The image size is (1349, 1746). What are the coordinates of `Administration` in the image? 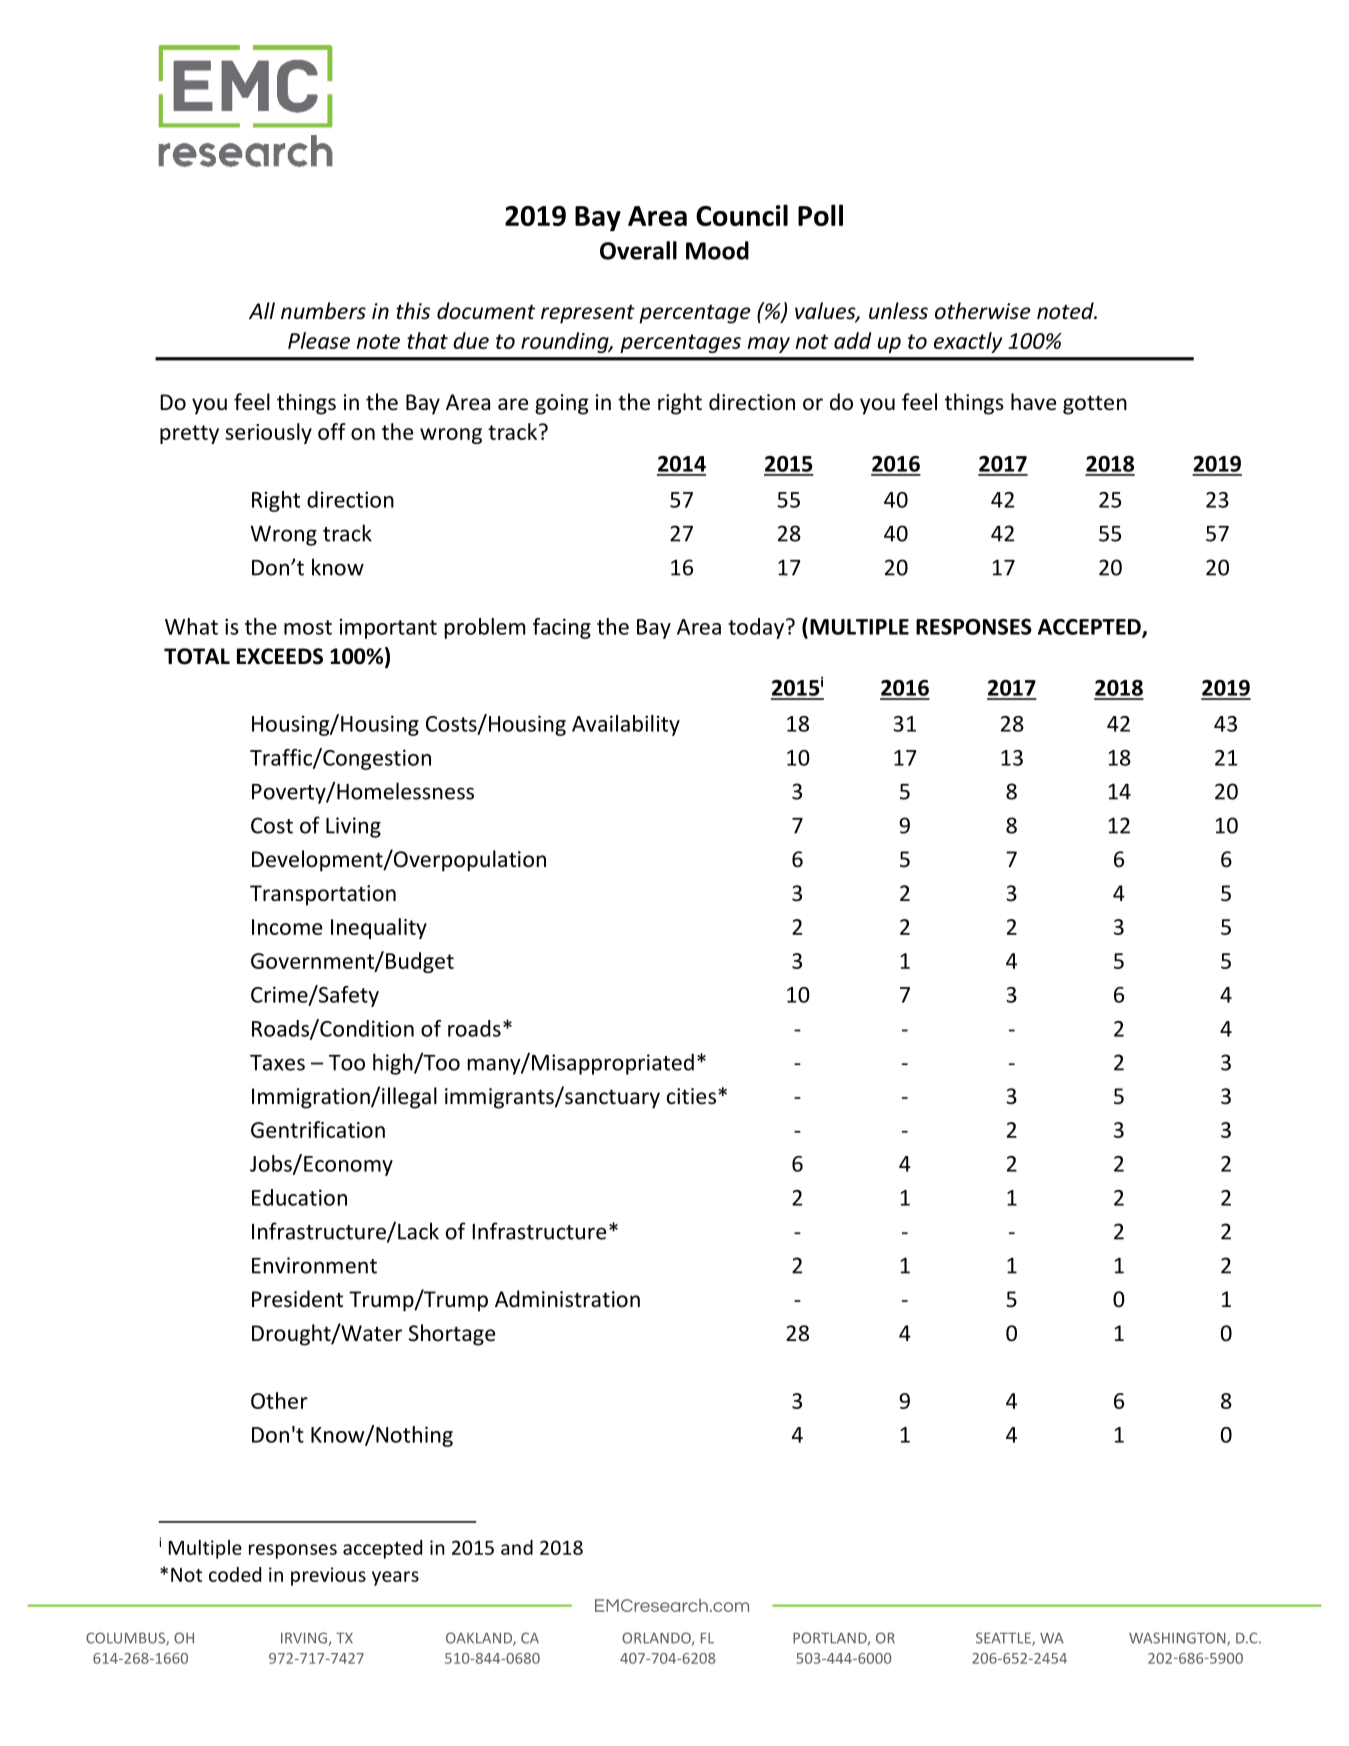 It's located at (567, 1299).
